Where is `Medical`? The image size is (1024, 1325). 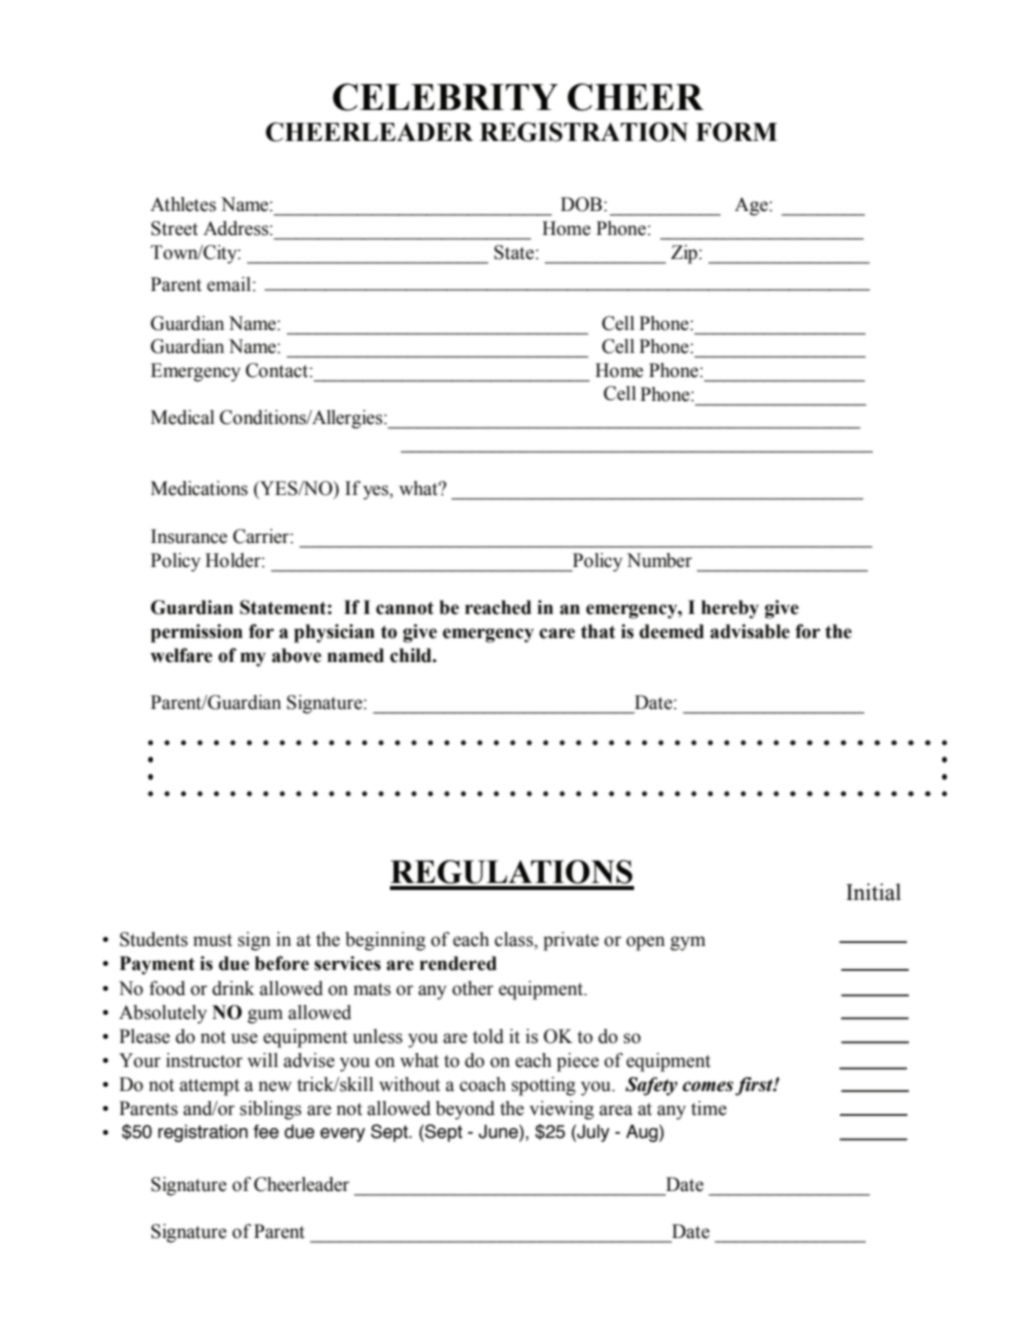
Medical is located at coordinates (183, 417).
